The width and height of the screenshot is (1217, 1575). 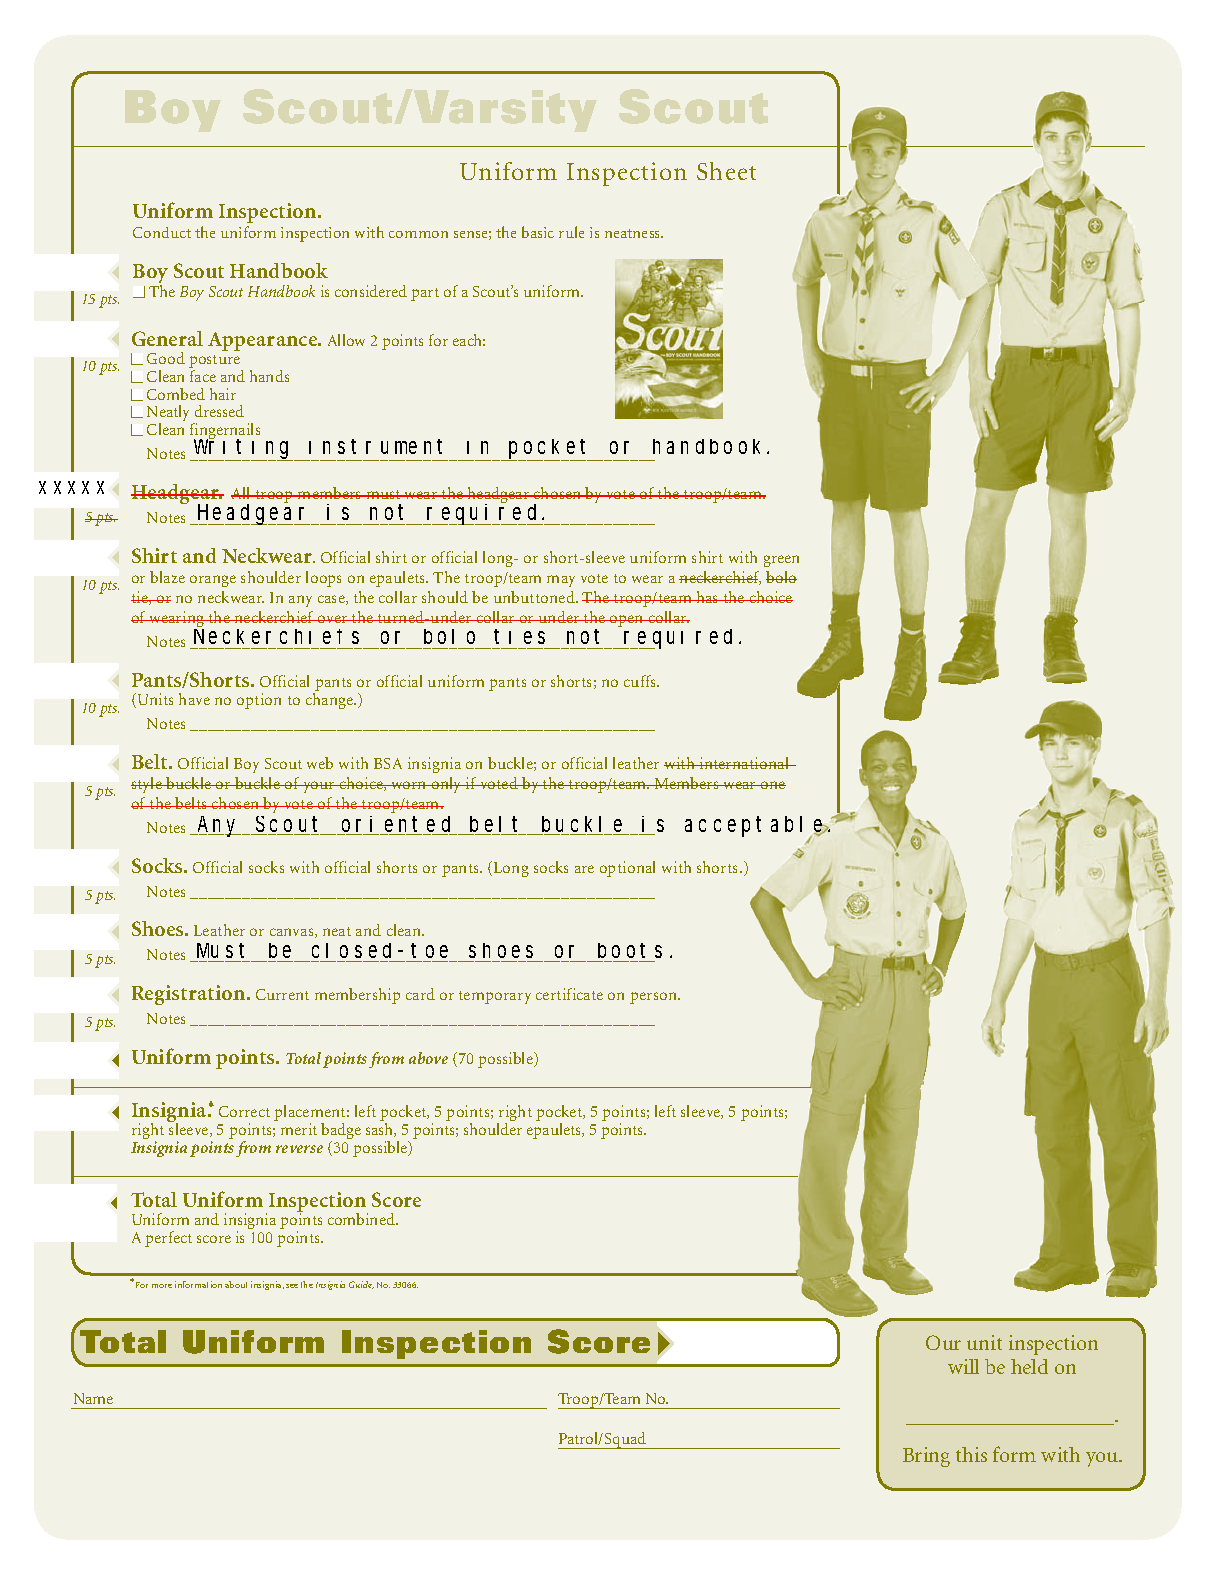 I want to click on rule, so click(x=571, y=232).
